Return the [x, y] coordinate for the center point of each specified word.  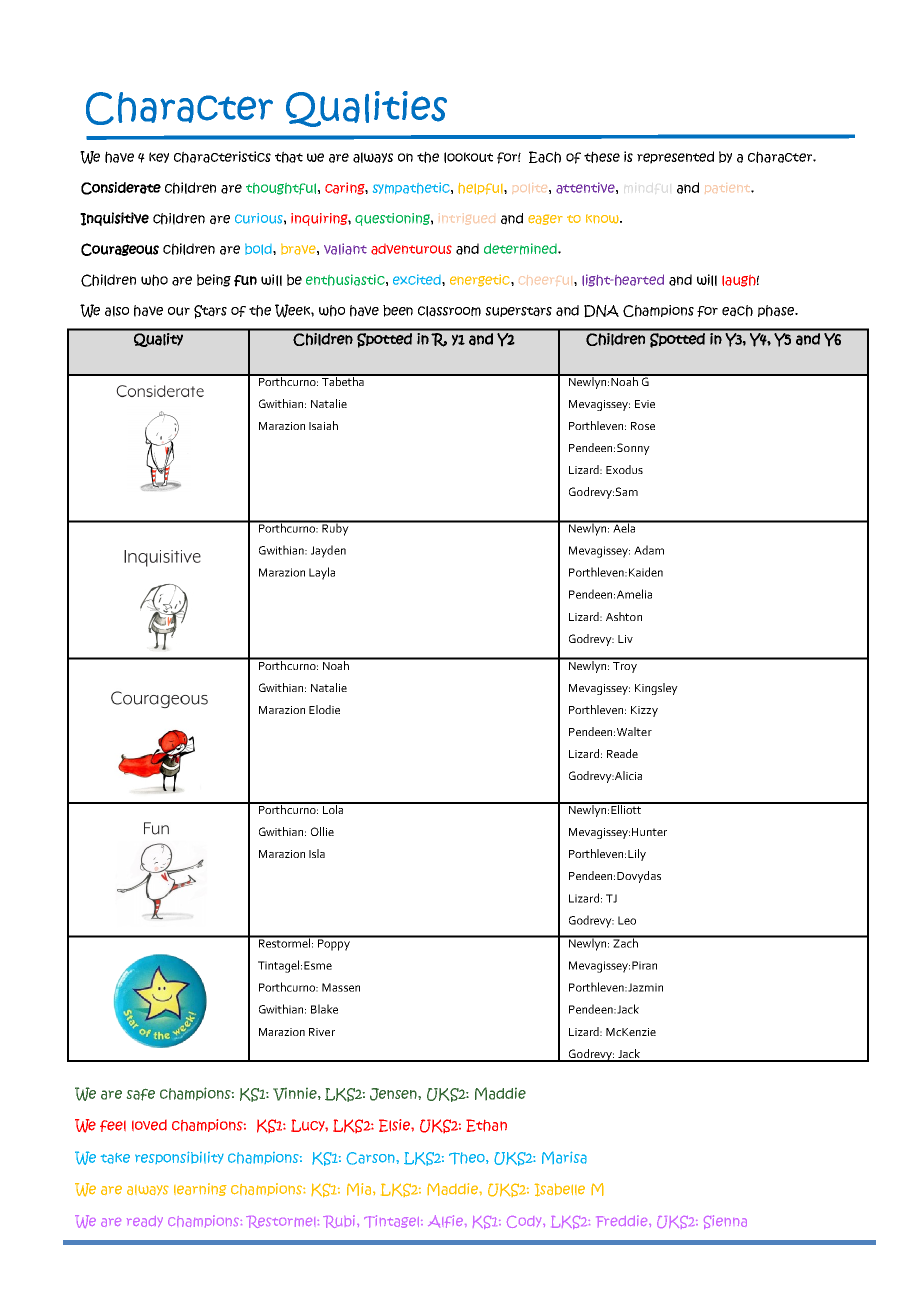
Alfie [447, 1221]
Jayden [328, 551]
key [159, 157]
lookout [468, 157]
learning [200, 1189]
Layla [322, 573]
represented [675, 157]
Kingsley [656, 689]
